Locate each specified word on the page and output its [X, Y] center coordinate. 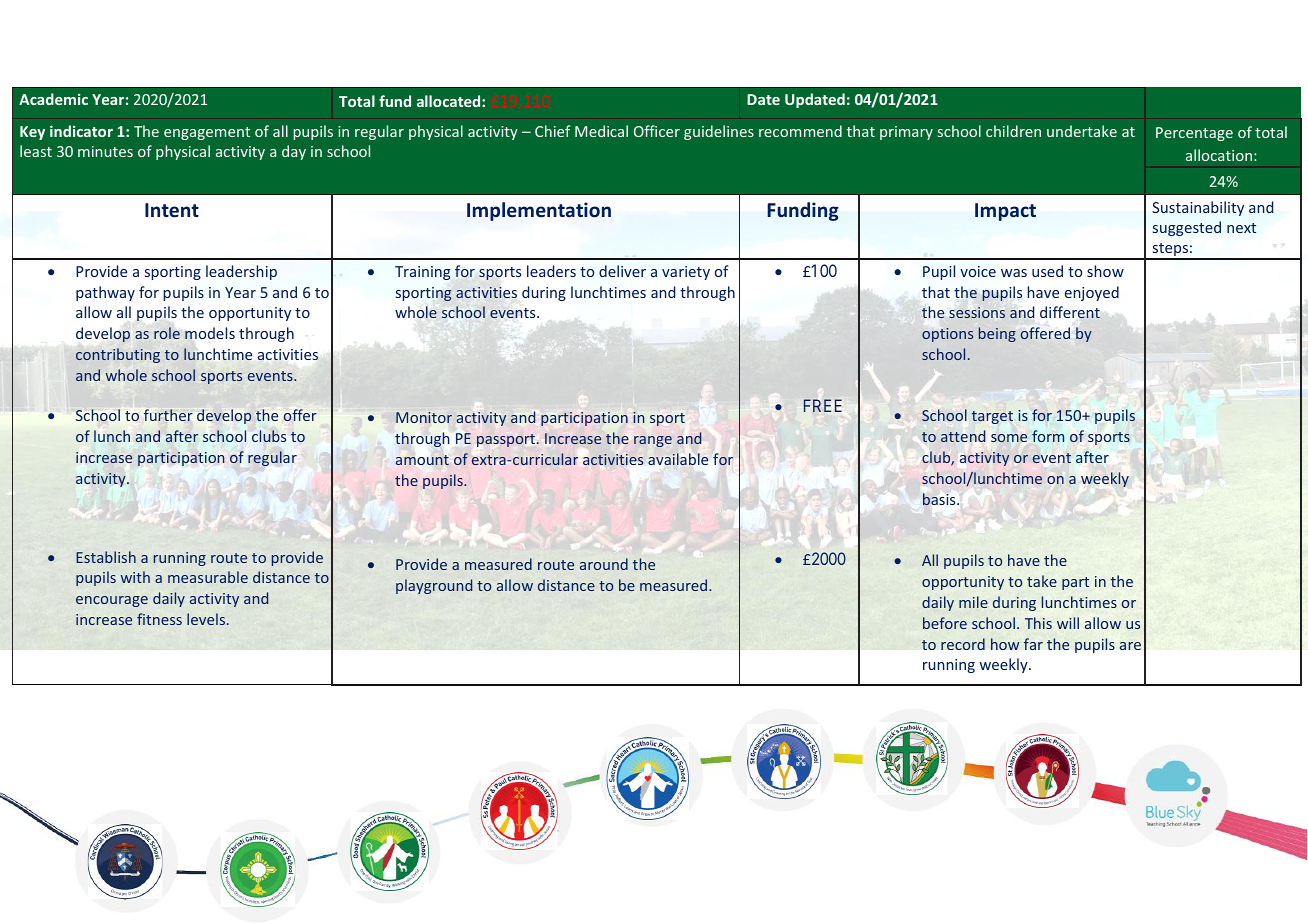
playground [434, 586]
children [1013, 131]
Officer [657, 131]
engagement [207, 133]
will [1068, 623]
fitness [159, 619]
